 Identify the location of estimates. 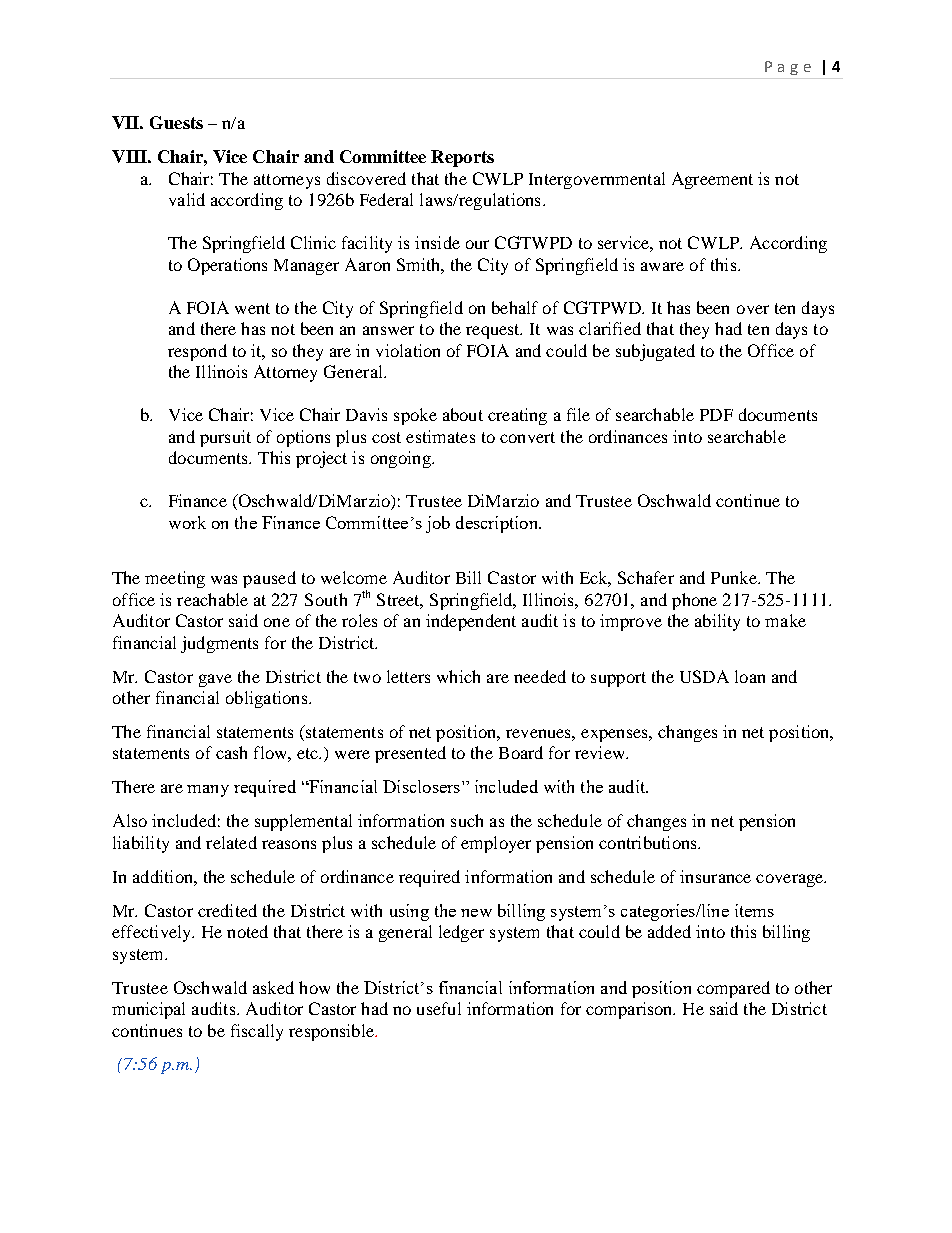
(440, 436).
